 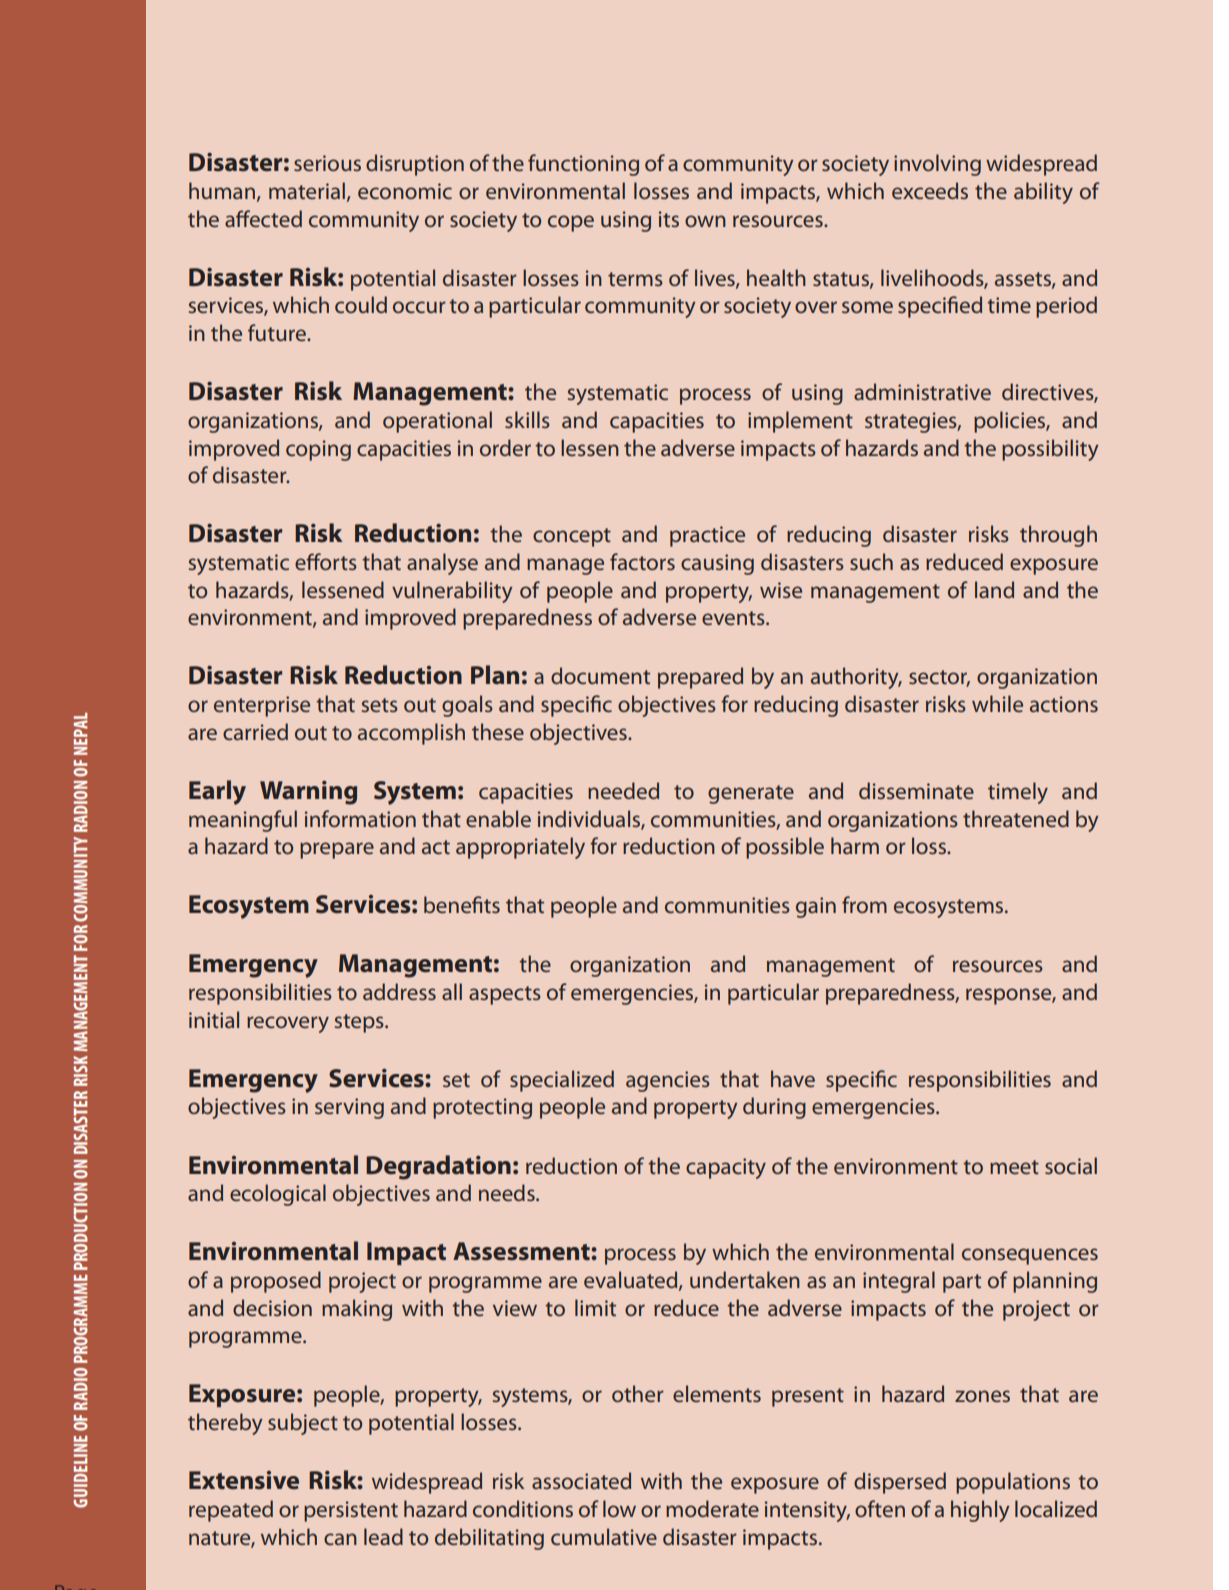 I want to click on low, so click(x=619, y=1508).
